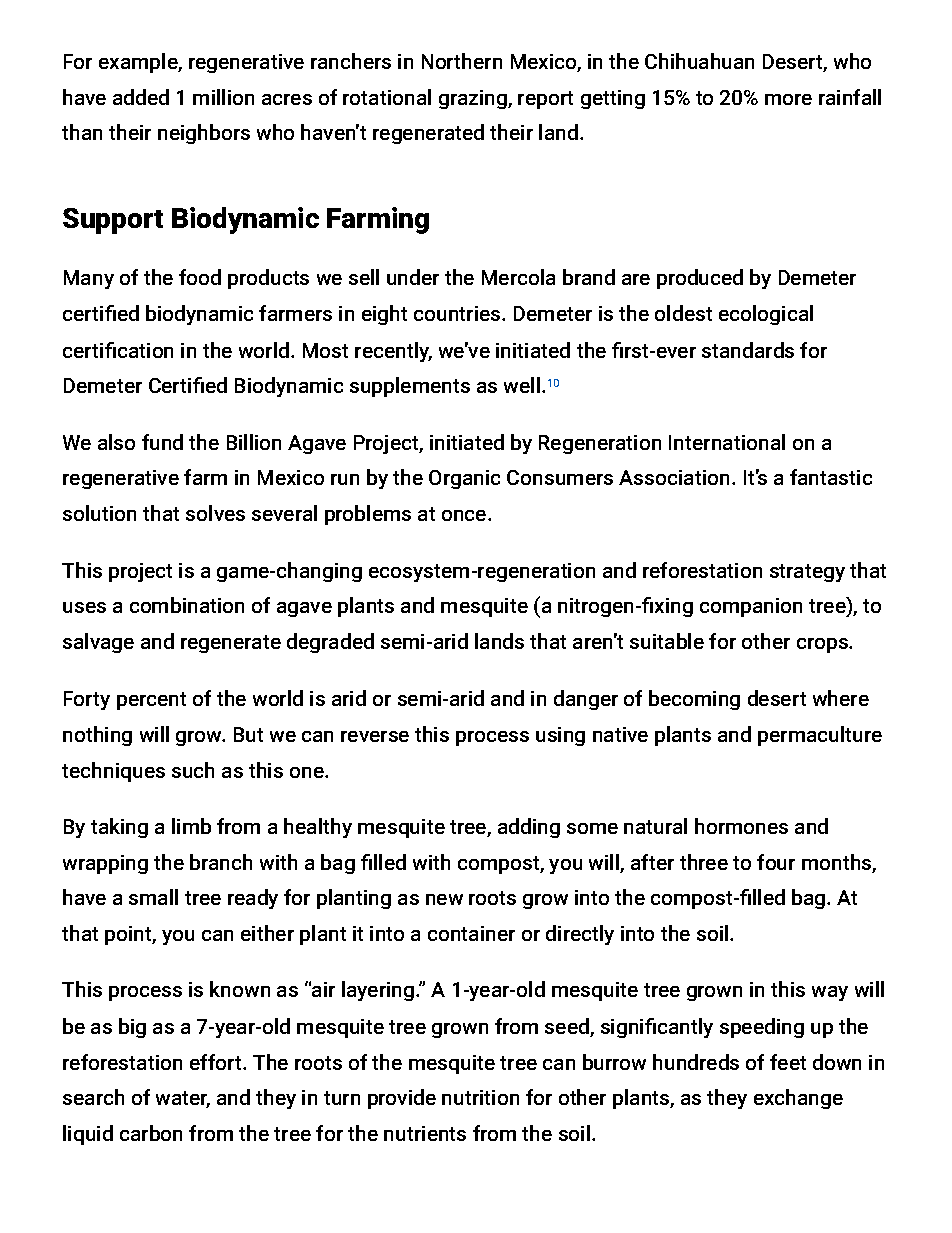 The width and height of the screenshot is (952, 1233). Describe the element at coordinates (141, 97) in the screenshot. I see `added` at that location.
